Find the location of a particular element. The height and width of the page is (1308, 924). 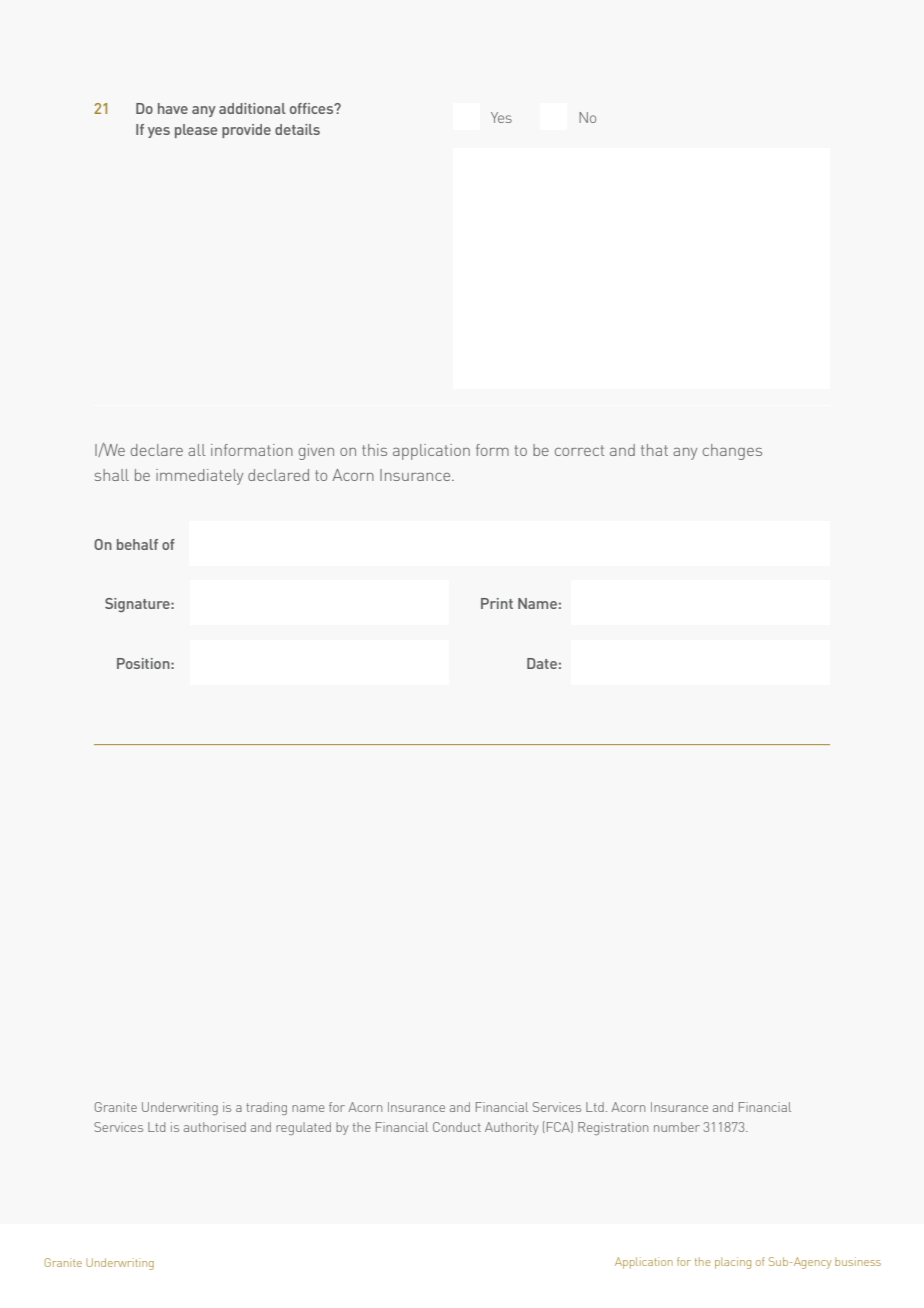

details is located at coordinates (297, 129).
